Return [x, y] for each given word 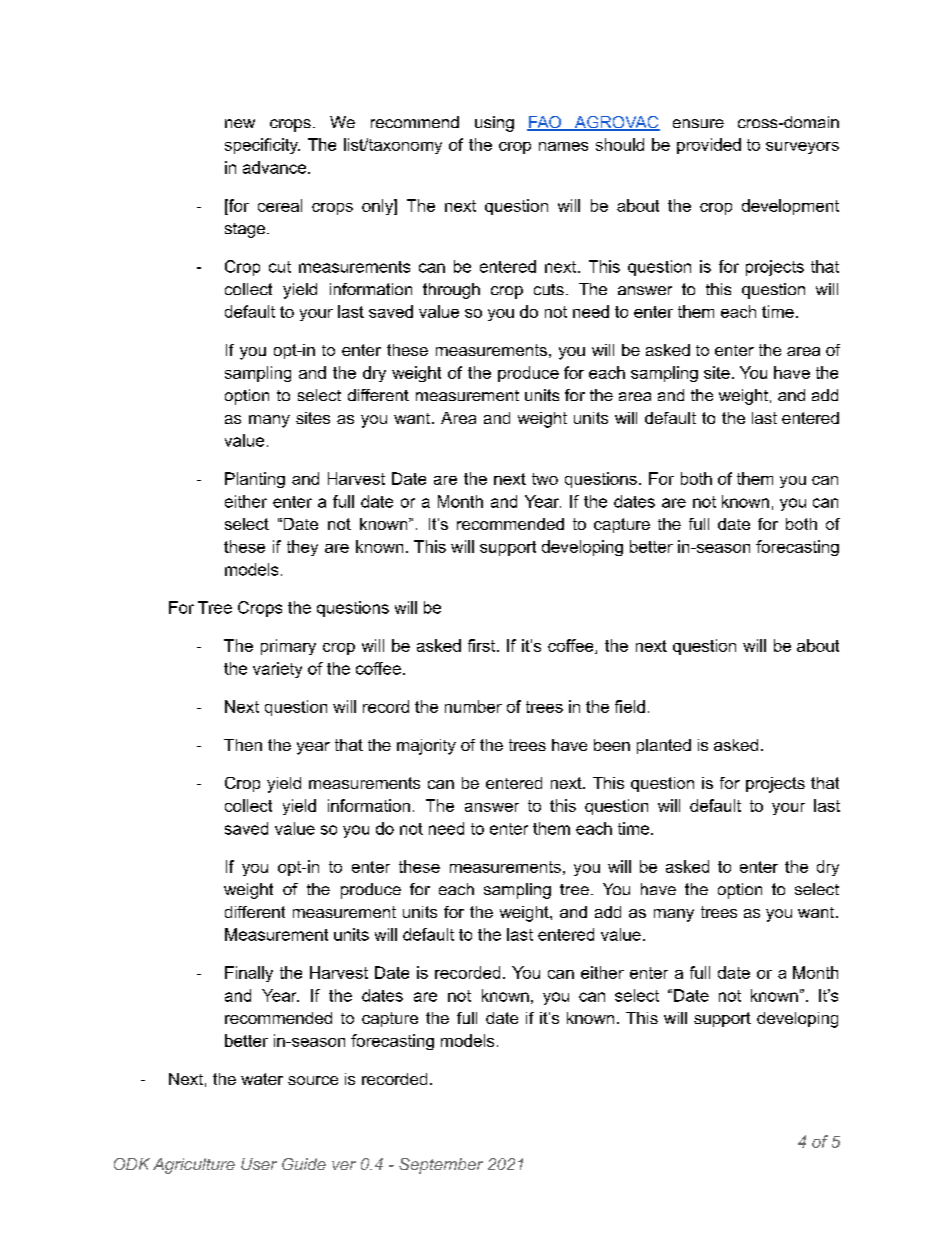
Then [243, 745]
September [441, 1166]
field [630, 706]
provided [709, 146]
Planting [255, 480]
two [545, 479]
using [494, 124]
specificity [262, 146]
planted [664, 746]
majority [426, 747]
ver [344, 1165]
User [259, 1164]
